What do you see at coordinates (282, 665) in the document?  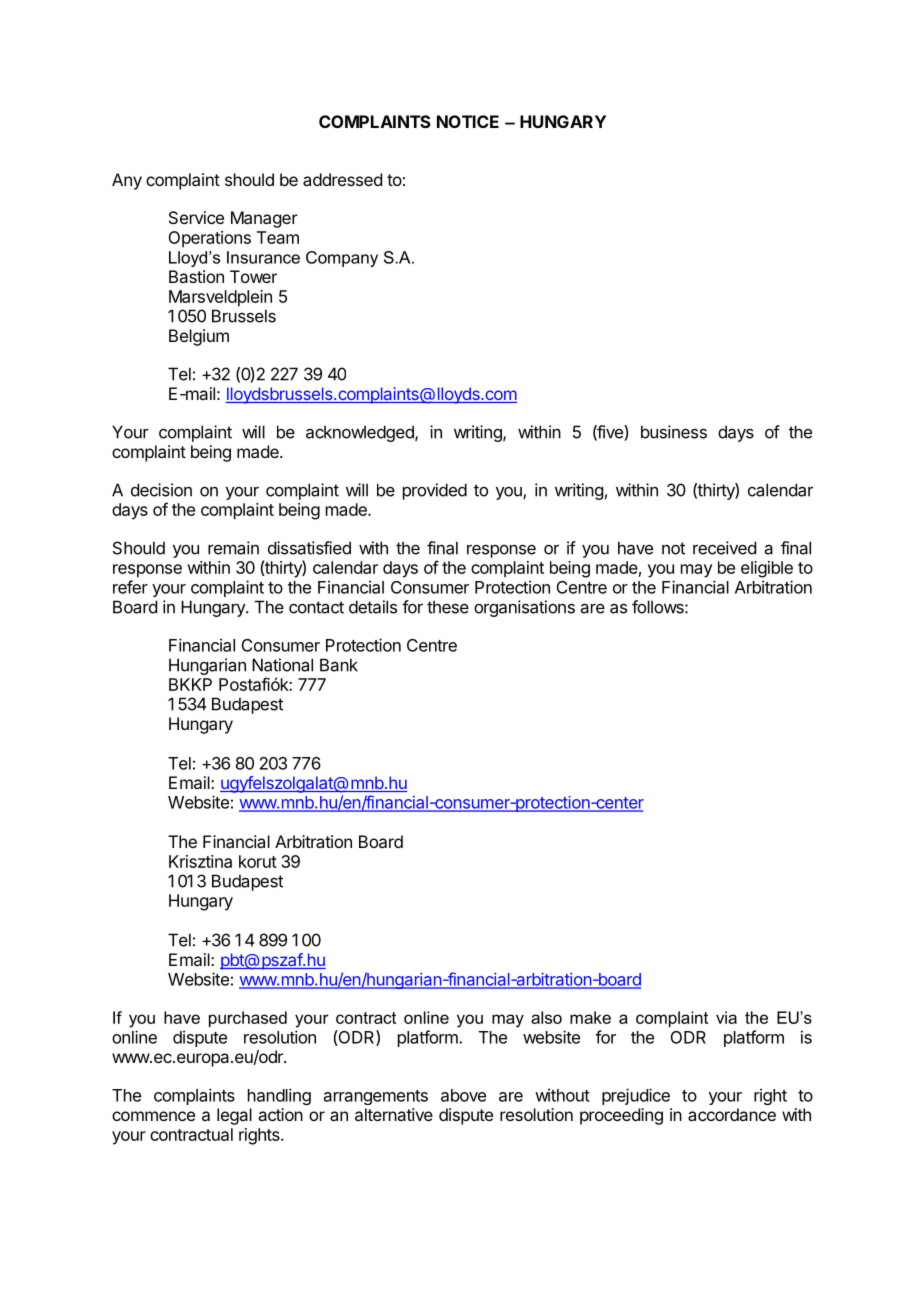 I see `National` at bounding box center [282, 665].
